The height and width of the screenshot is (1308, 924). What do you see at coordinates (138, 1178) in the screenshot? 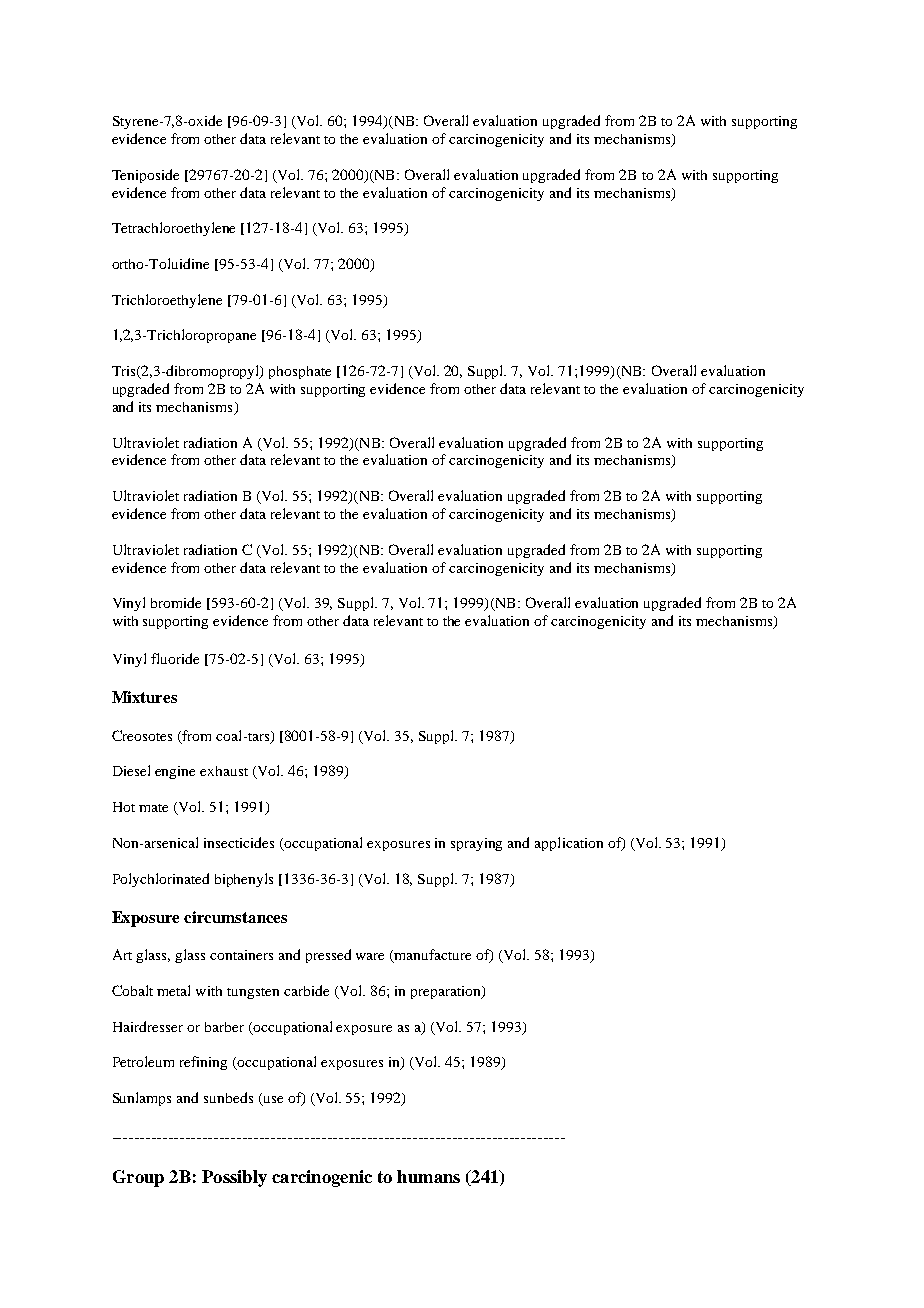
I see `Group` at bounding box center [138, 1178].
